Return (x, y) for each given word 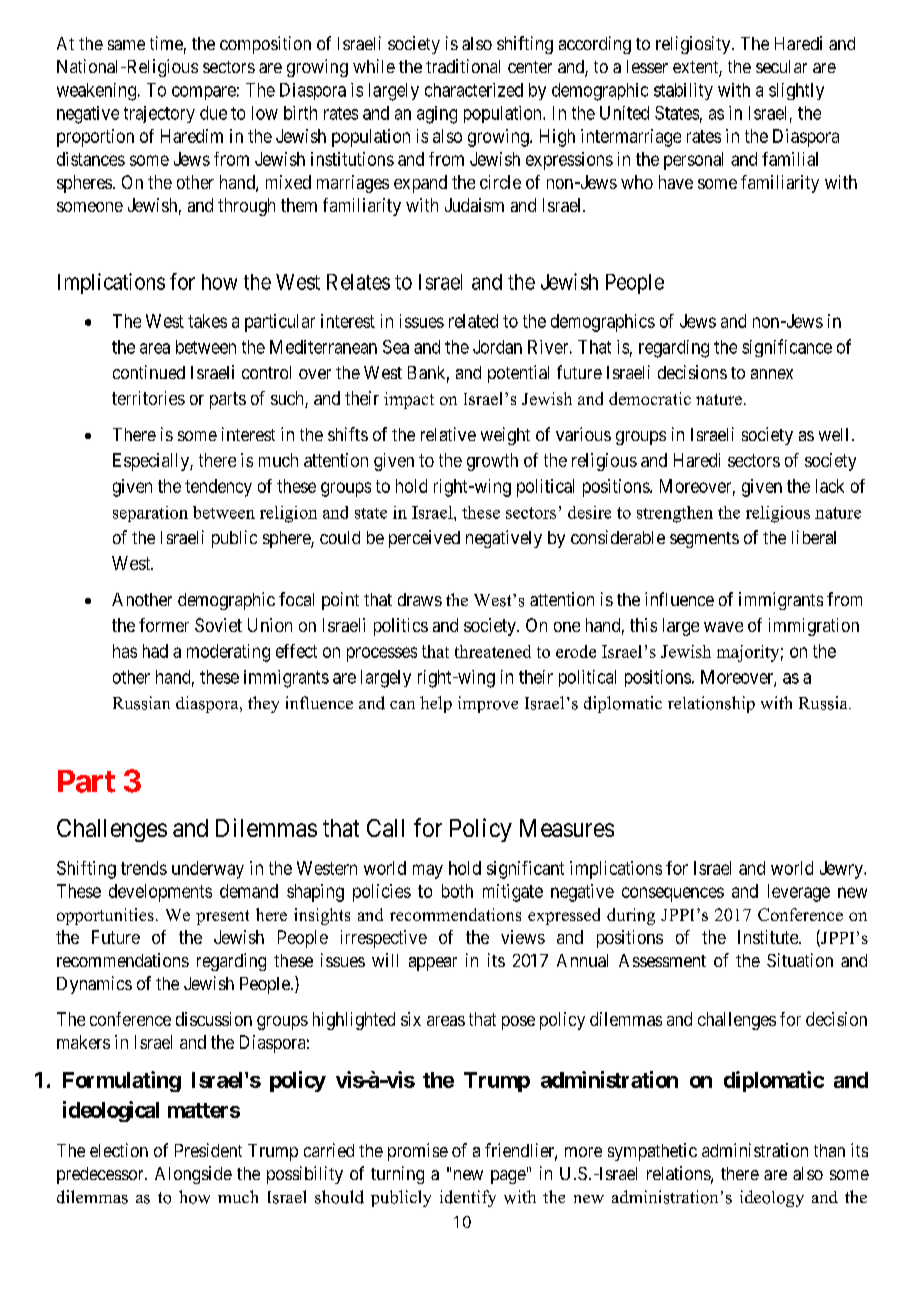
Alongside (193, 1175)
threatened (493, 651)
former (164, 625)
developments (160, 893)
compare (204, 93)
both (457, 891)
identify (468, 1198)
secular (781, 66)
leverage (799, 893)
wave (723, 627)
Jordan (497, 347)
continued (149, 372)
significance (787, 348)
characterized (474, 90)
